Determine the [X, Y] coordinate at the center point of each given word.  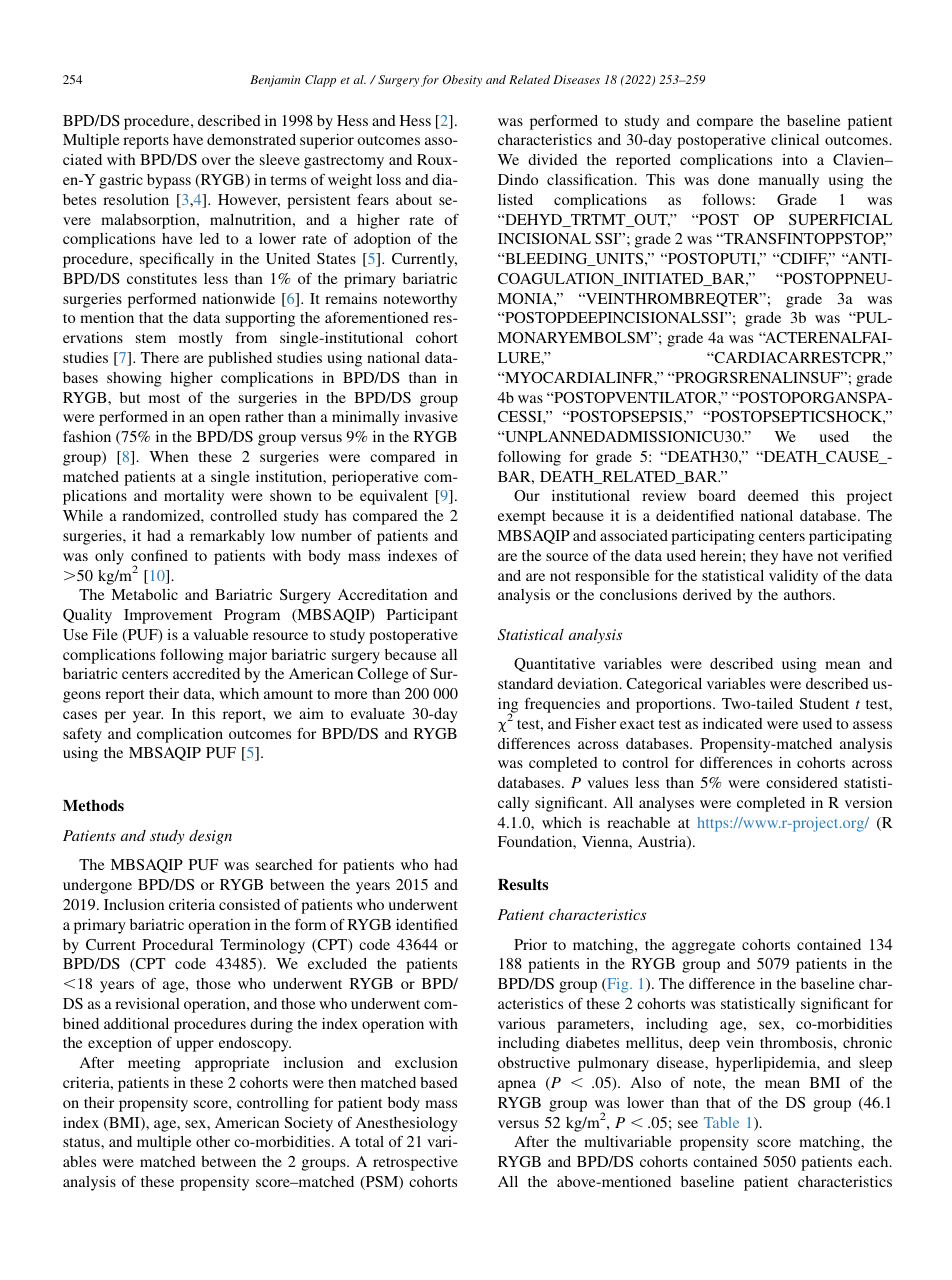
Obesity [462, 81]
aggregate [703, 947]
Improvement [168, 616]
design [210, 837]
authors [809, 594]
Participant [422, 616]
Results [523, 884]
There [160, 357]
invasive [431, 416]
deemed [773, 495]
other [213, 1141]
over [216, 161]
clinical [795, 139]
